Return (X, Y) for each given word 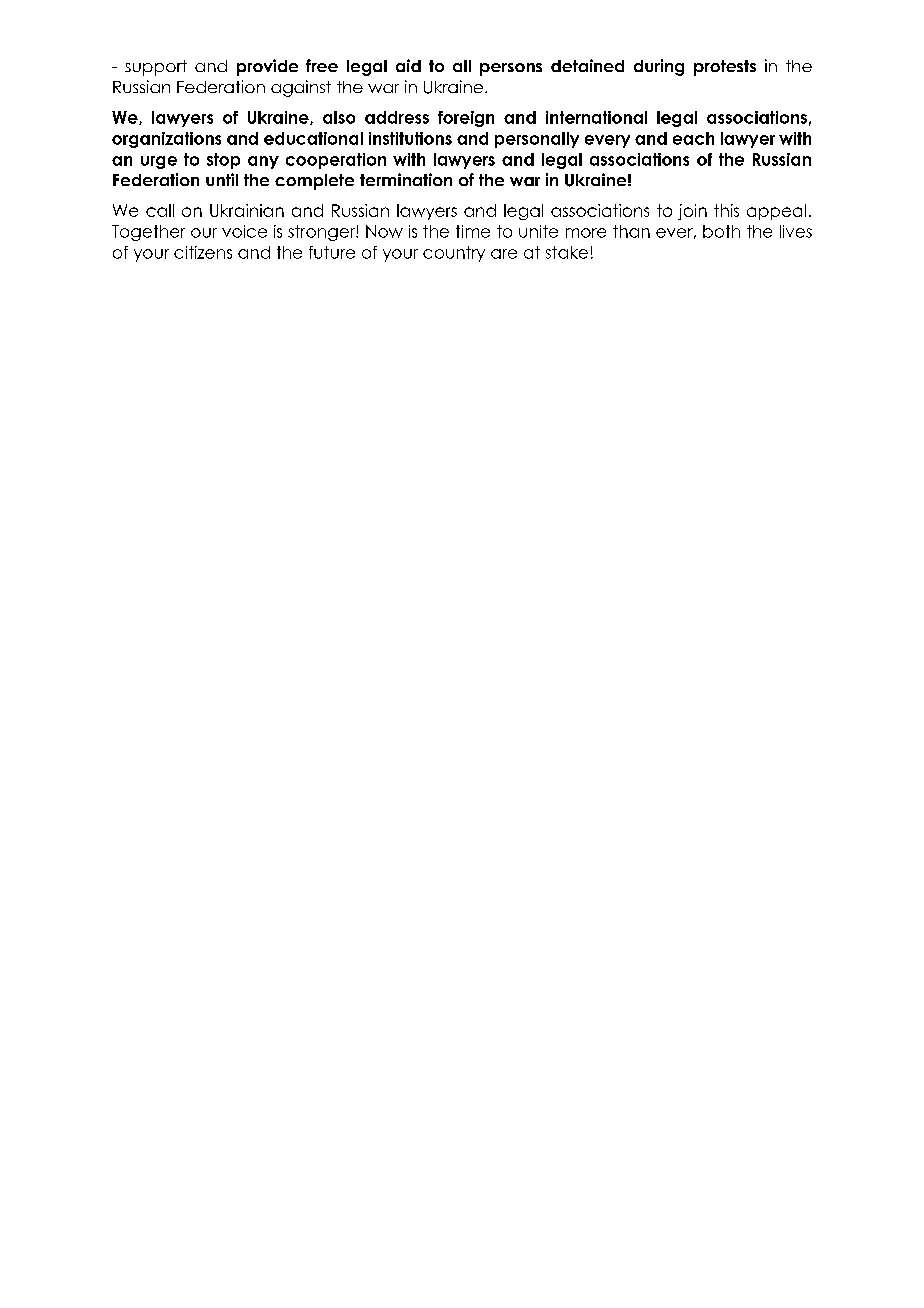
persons (511, 69)
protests (725, 68)
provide (267, 67)
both (721, 231)
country (454, 254)
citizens (203, 252)
